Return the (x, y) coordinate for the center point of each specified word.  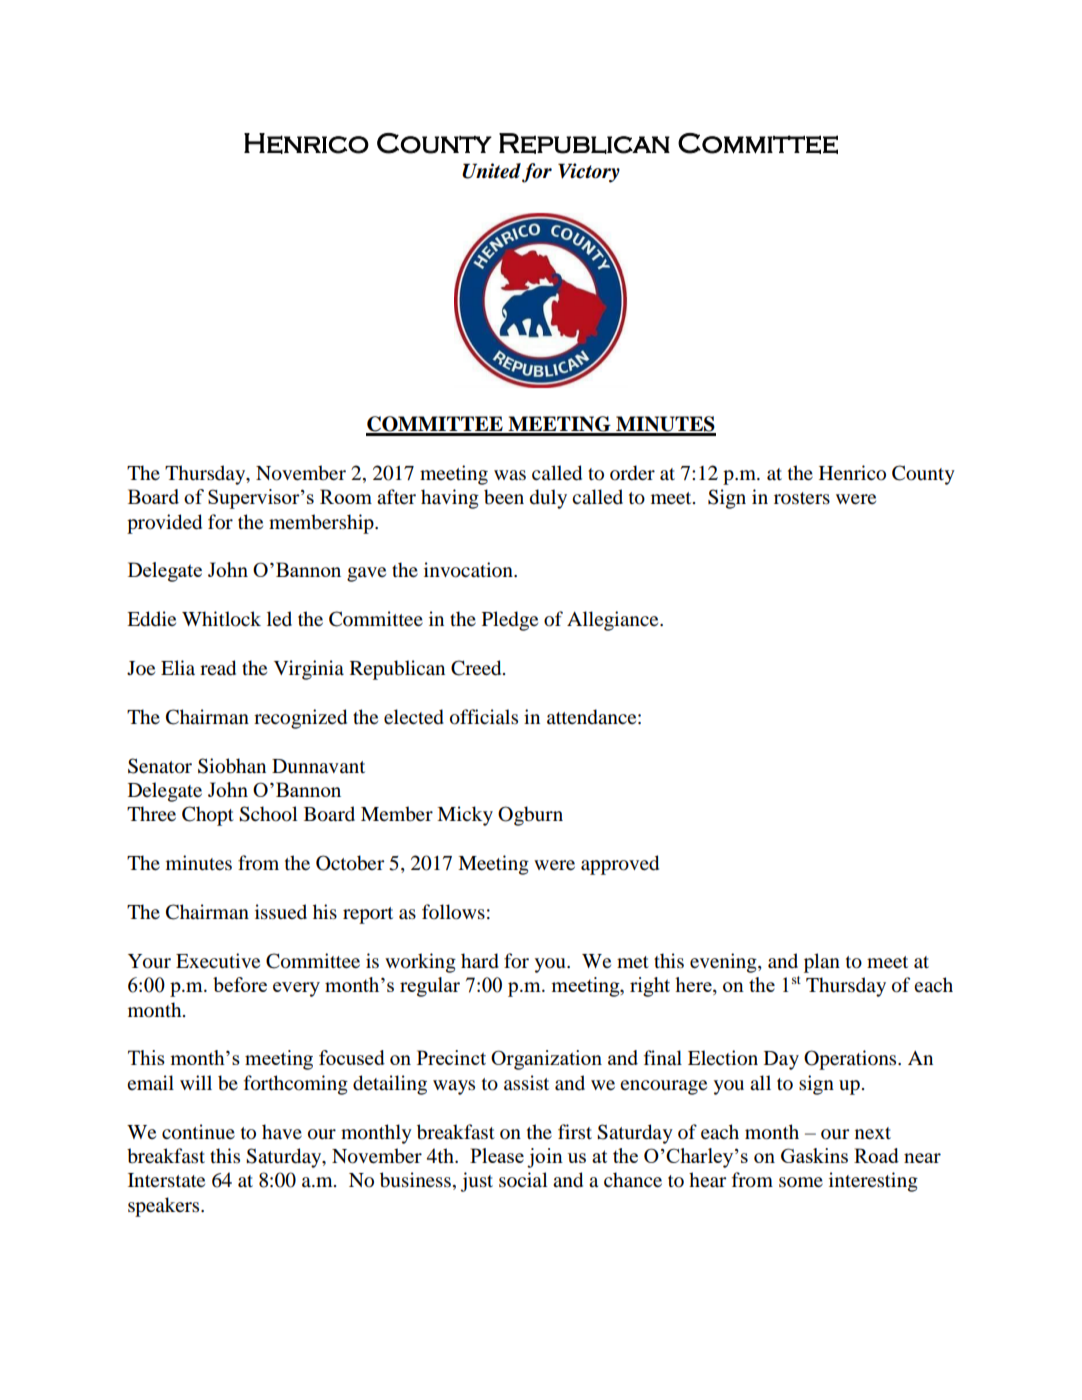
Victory (589, 173)
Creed (477, 668)
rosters (802, 498)
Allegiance (614, 621)
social (523, 1180)
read (218, 668)
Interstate (166, 1180)
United (491, 171)
